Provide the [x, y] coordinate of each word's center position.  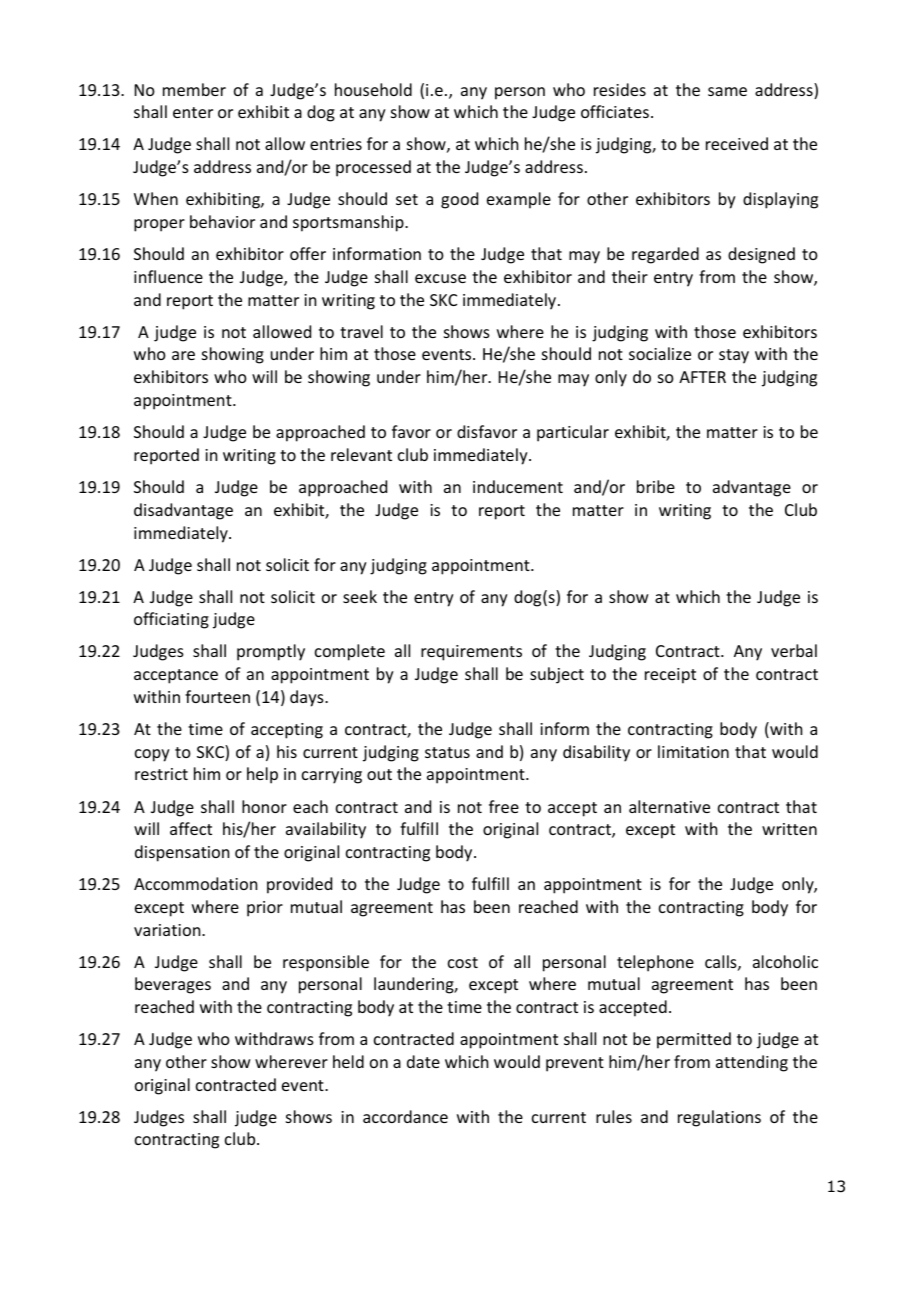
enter [193, 112]
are [183, 355]
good [459, 200]
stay [734, 356]
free [504, 806]
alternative [669, 806]
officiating [171, 620]
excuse [440, 278]
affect [191, 828]
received [737, 143]
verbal [794, 650]
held [348, 1061]
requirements [471, 653]
